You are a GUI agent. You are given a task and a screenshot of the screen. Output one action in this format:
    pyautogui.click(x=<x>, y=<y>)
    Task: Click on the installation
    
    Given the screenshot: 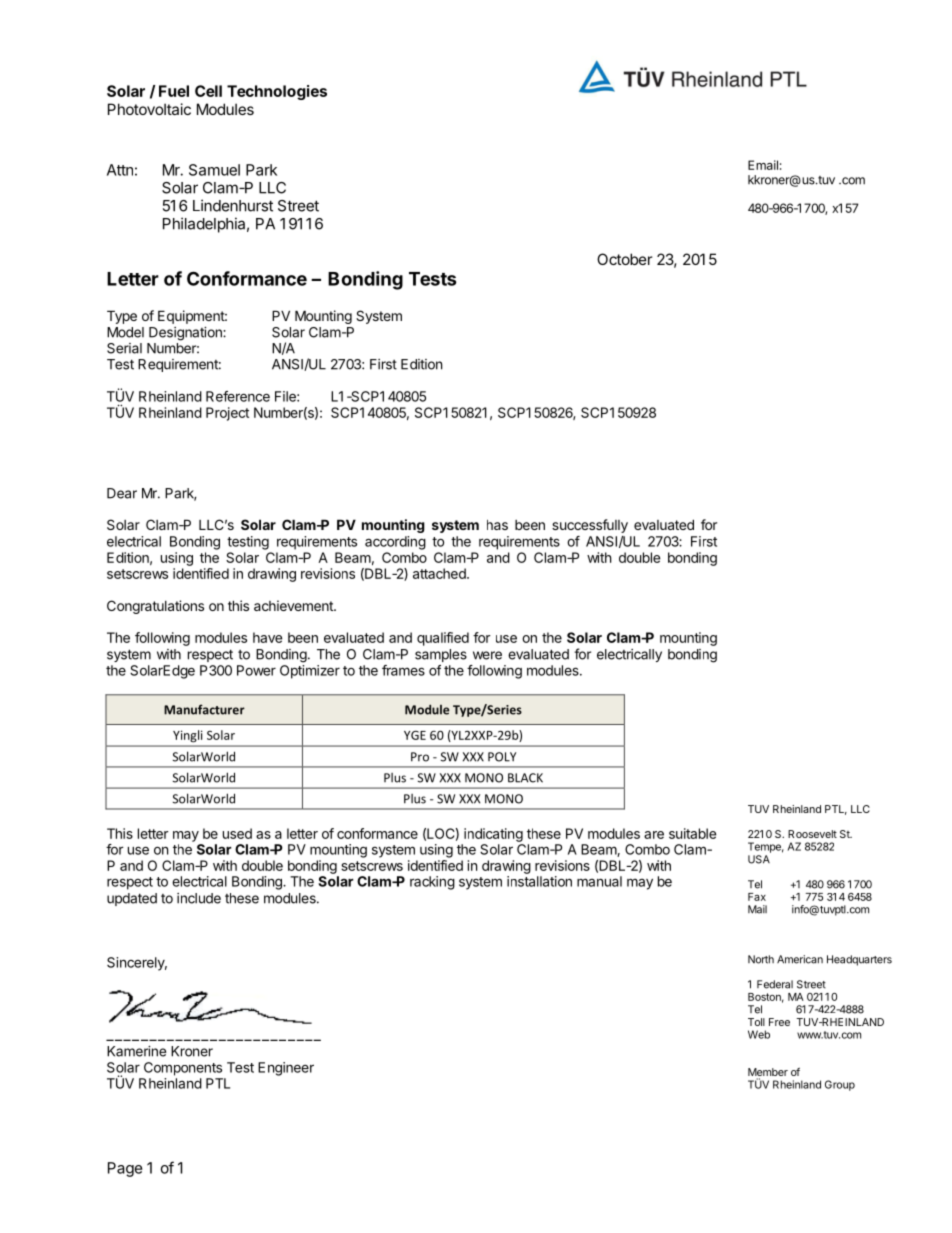 What is the action you would take?
    pyautogui.click(x=539, y=881)
